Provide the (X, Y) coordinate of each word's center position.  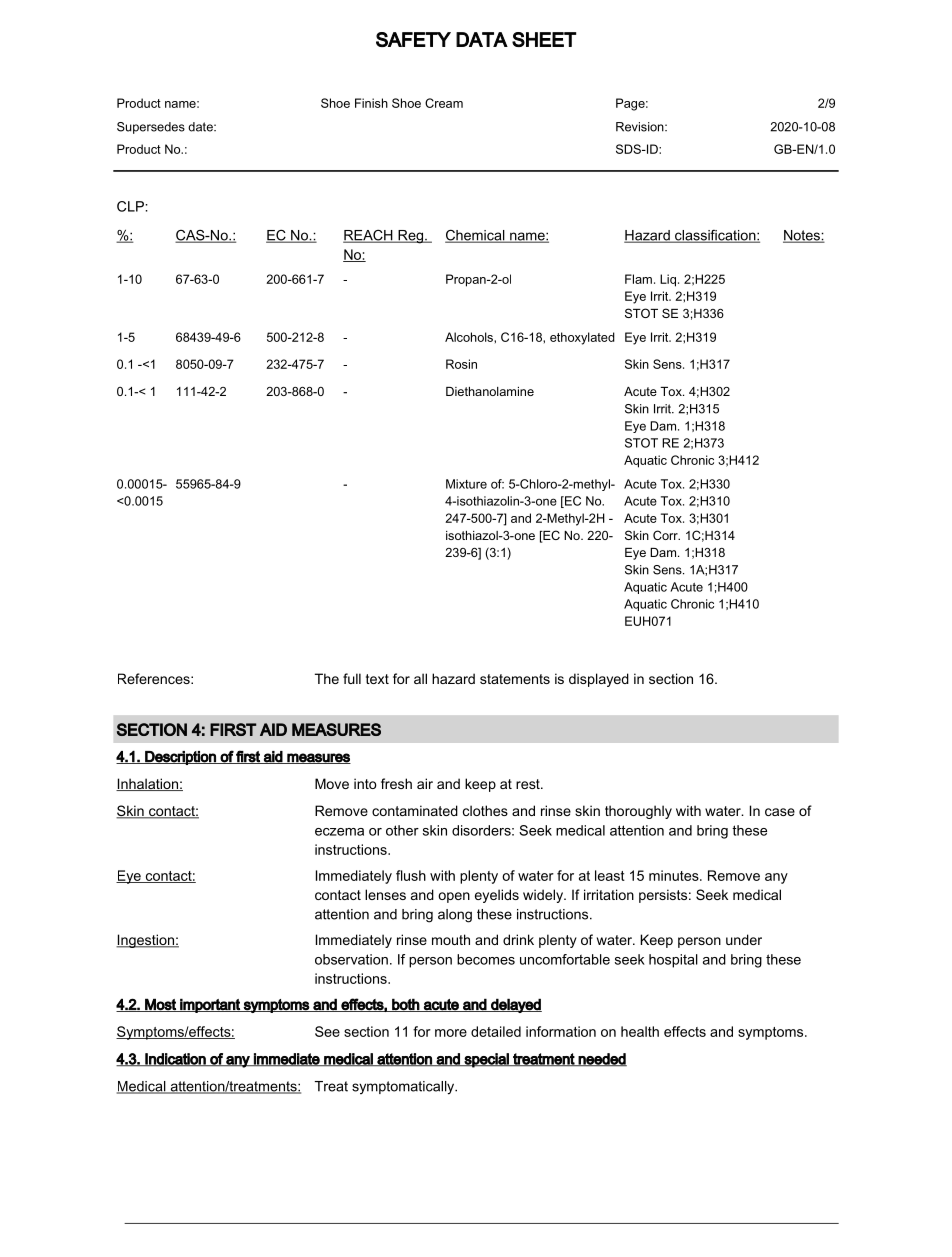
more (451, 1033)
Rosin (461, 364)
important (210, 1005)
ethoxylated (582, 338)
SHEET (544, 39)
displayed (599, 680)
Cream (444, 103)
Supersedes (151, 128)
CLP (131, 206)
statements (515, 679)
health (640, 1031)
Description (180, 758)
